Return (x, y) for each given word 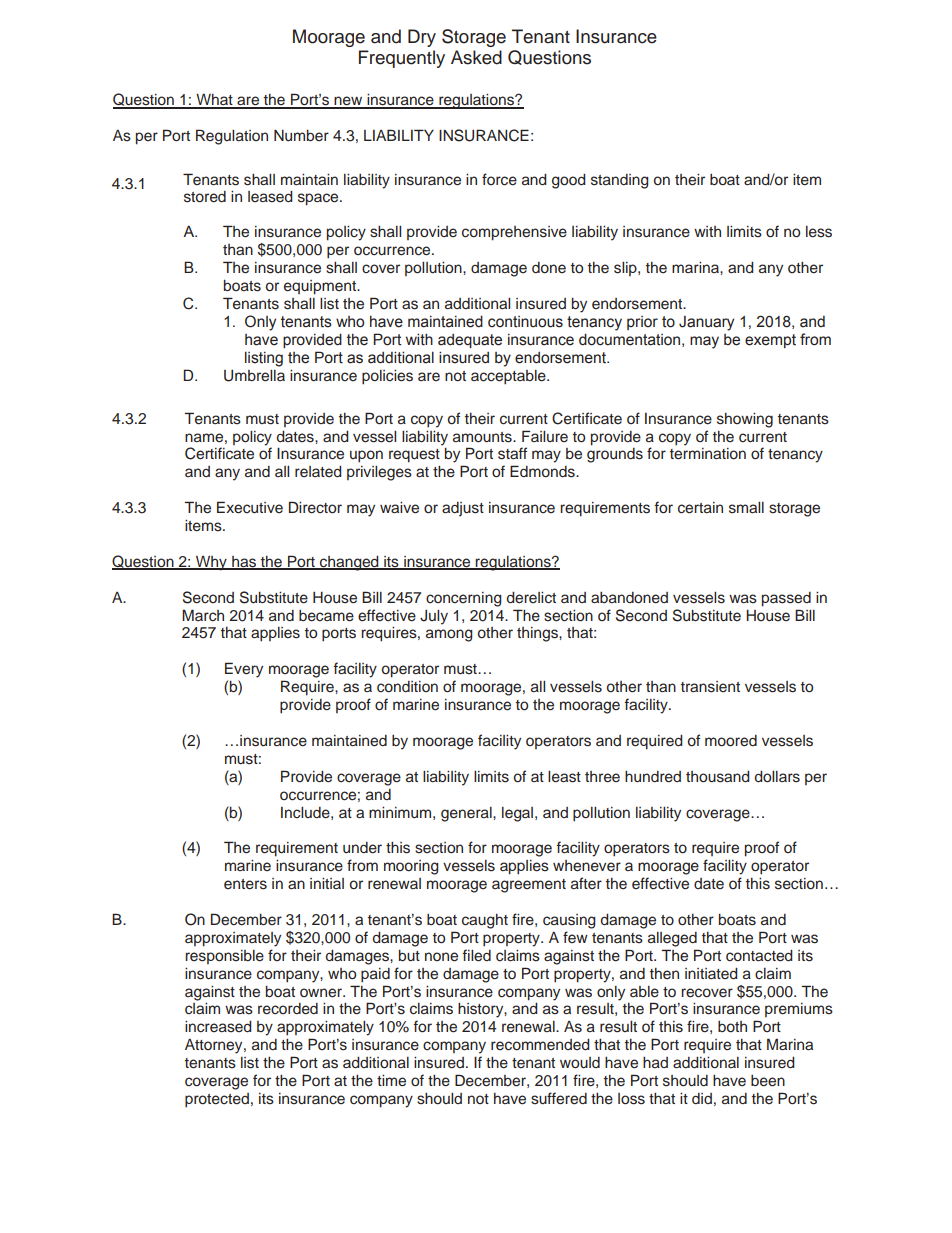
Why (211, 563)
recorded (288, 1009)
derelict (531, 598)
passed (786, 599)
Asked (476, 57)
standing (620, 181)
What (214, 101)
